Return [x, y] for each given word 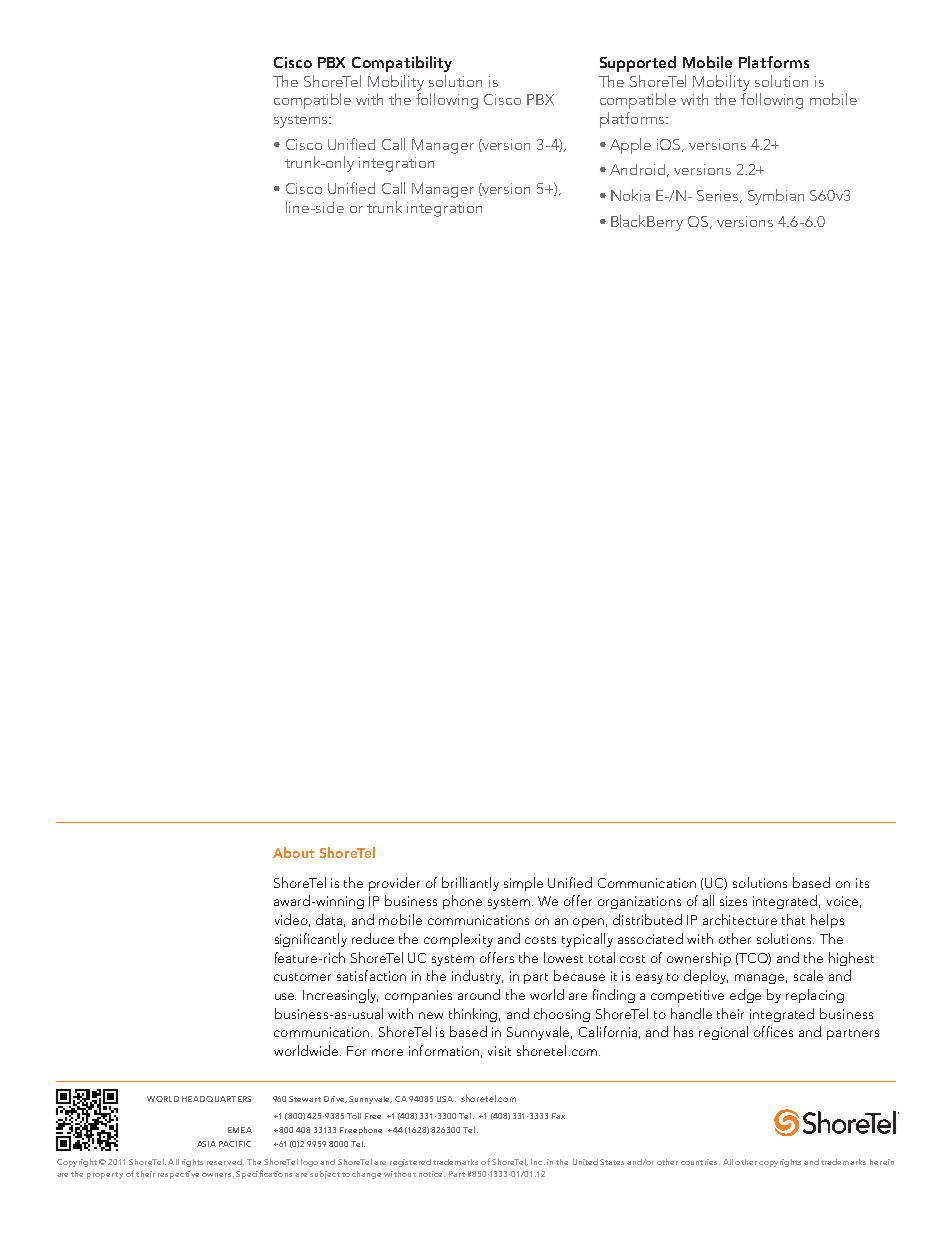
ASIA [206, 1144]
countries [700, 1162]
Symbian [776, 197]
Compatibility [402, 64]
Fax [558, 1116]
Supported [638, 64]
